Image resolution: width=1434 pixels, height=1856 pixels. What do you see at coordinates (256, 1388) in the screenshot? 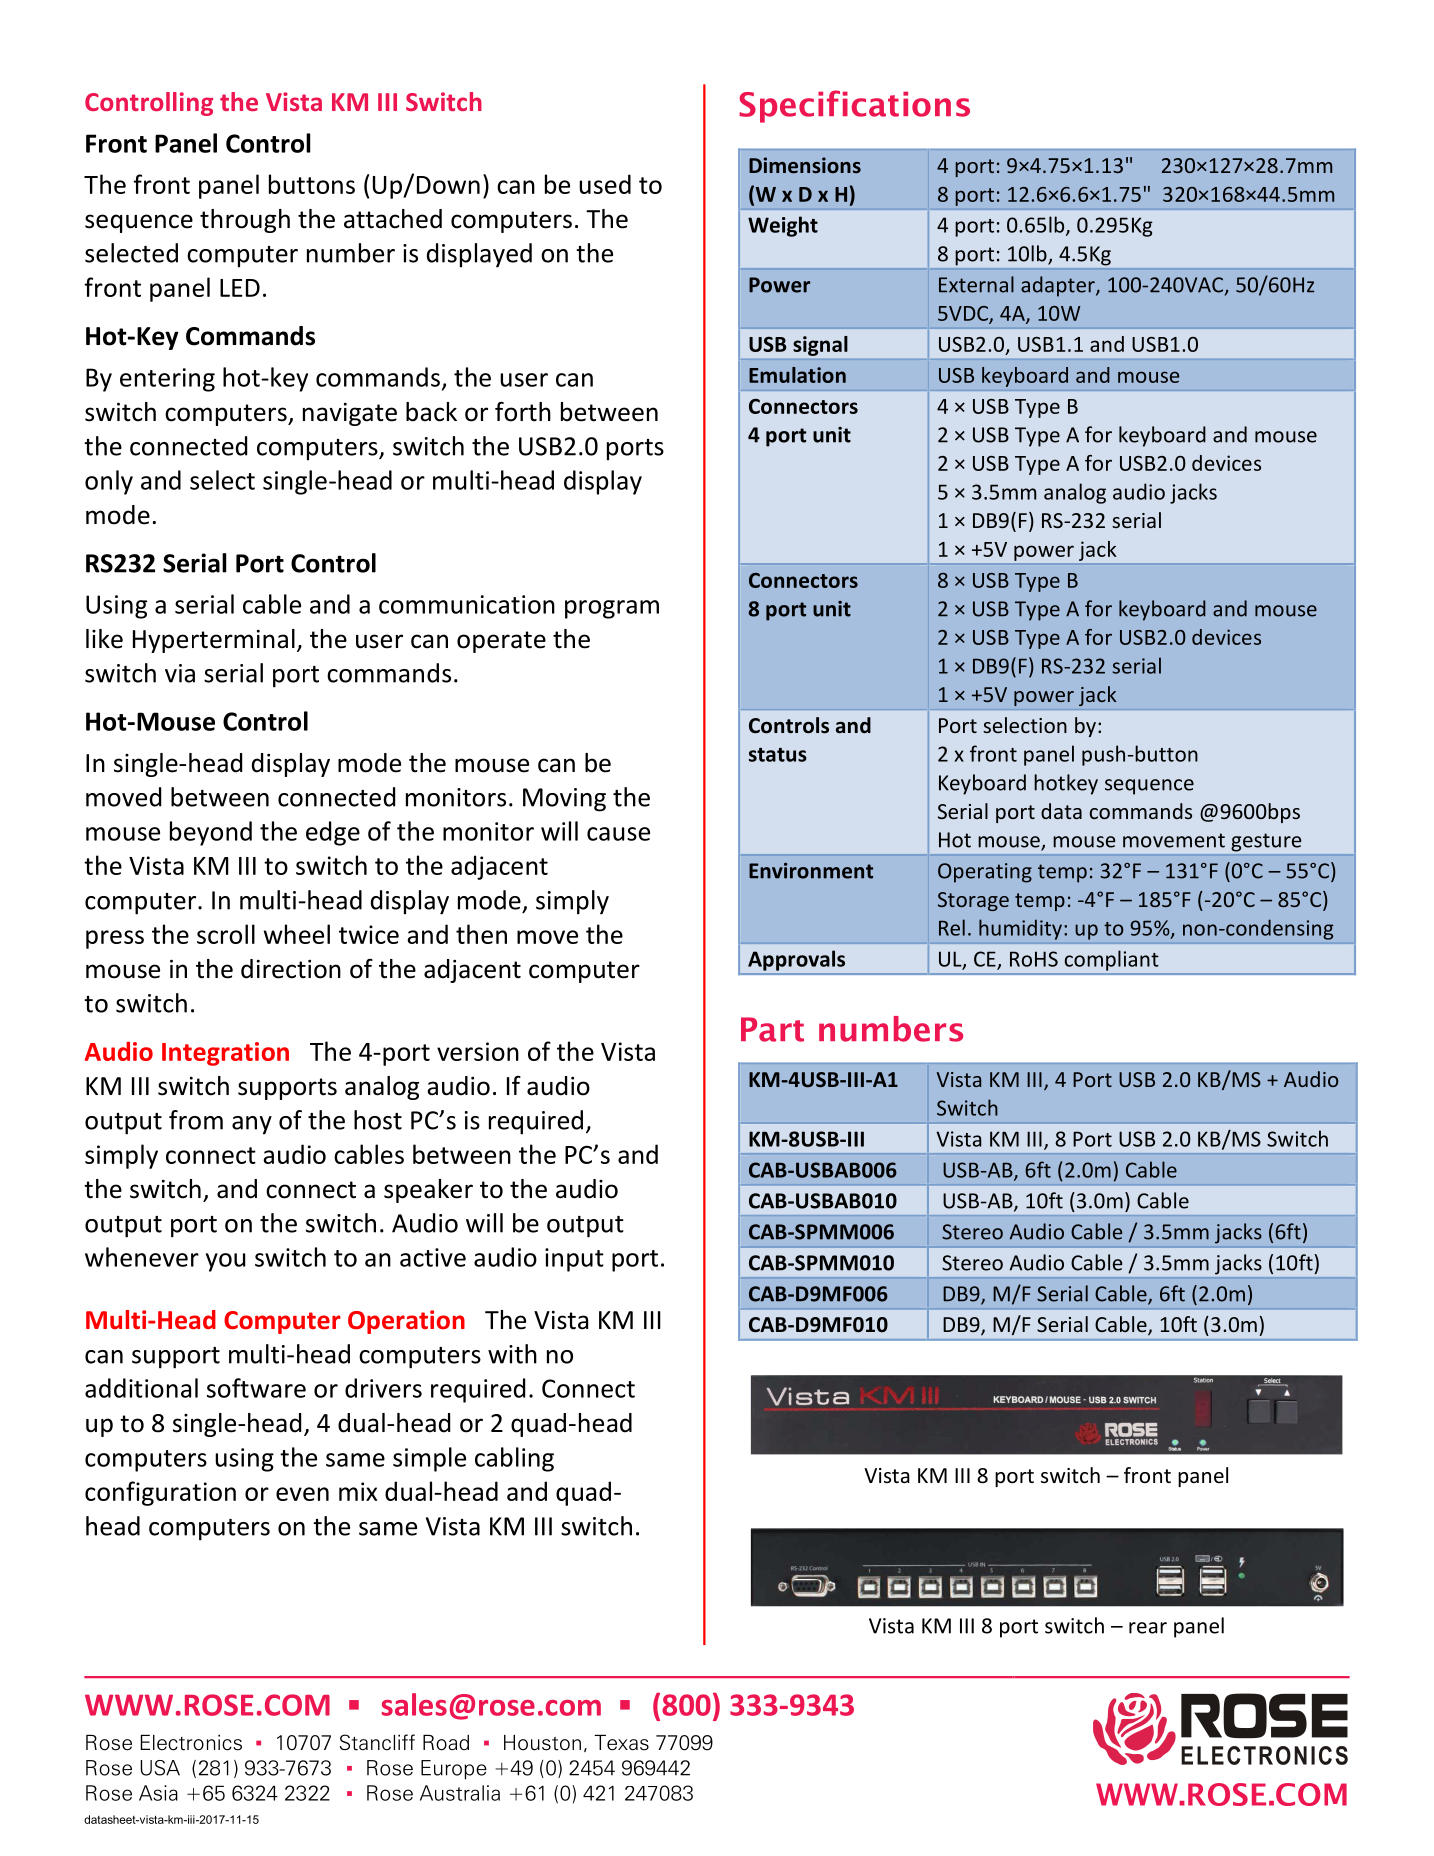
I see `software` at bounding box center [256, 1388].
